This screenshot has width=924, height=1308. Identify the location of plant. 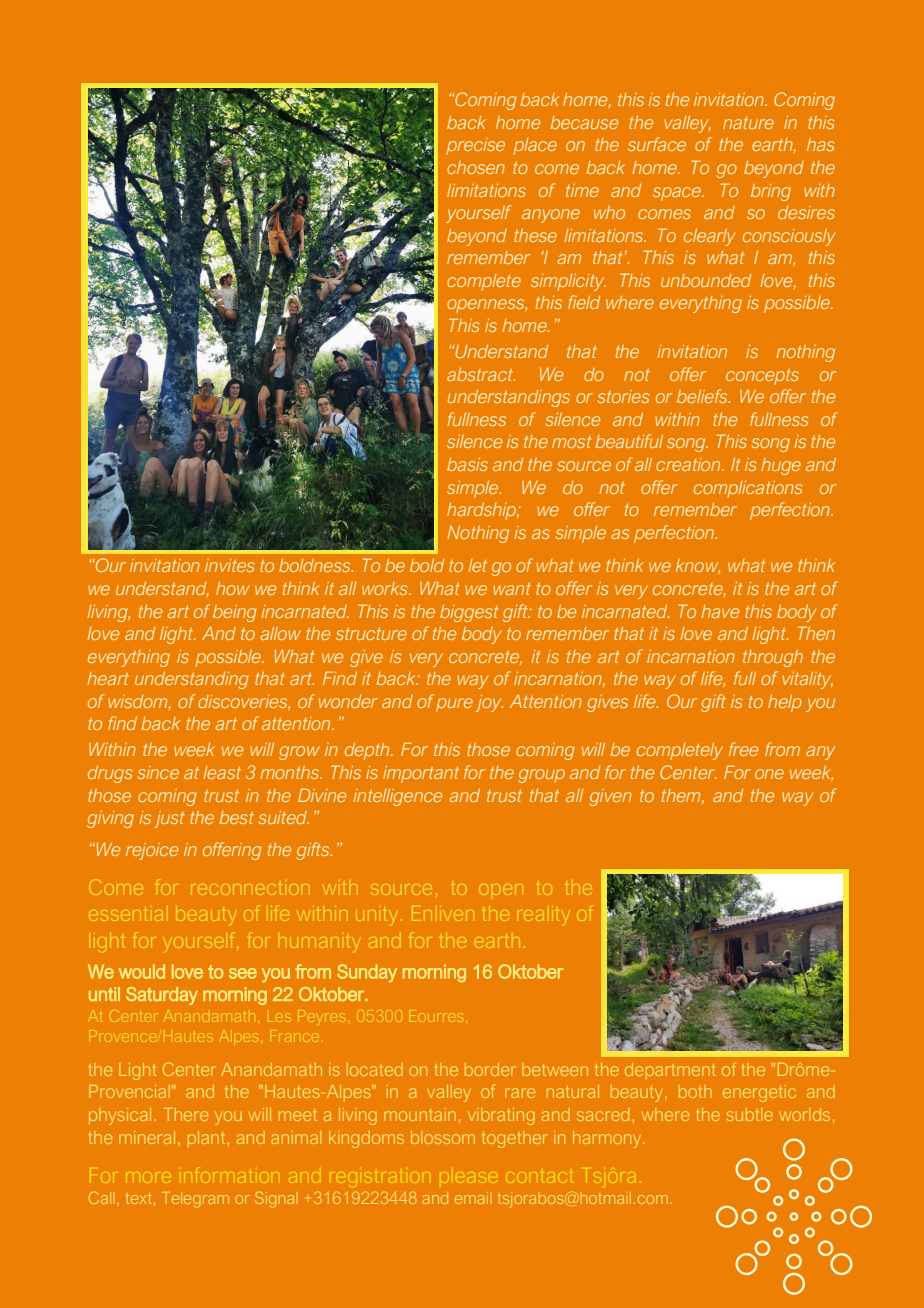
(206, 1139).
